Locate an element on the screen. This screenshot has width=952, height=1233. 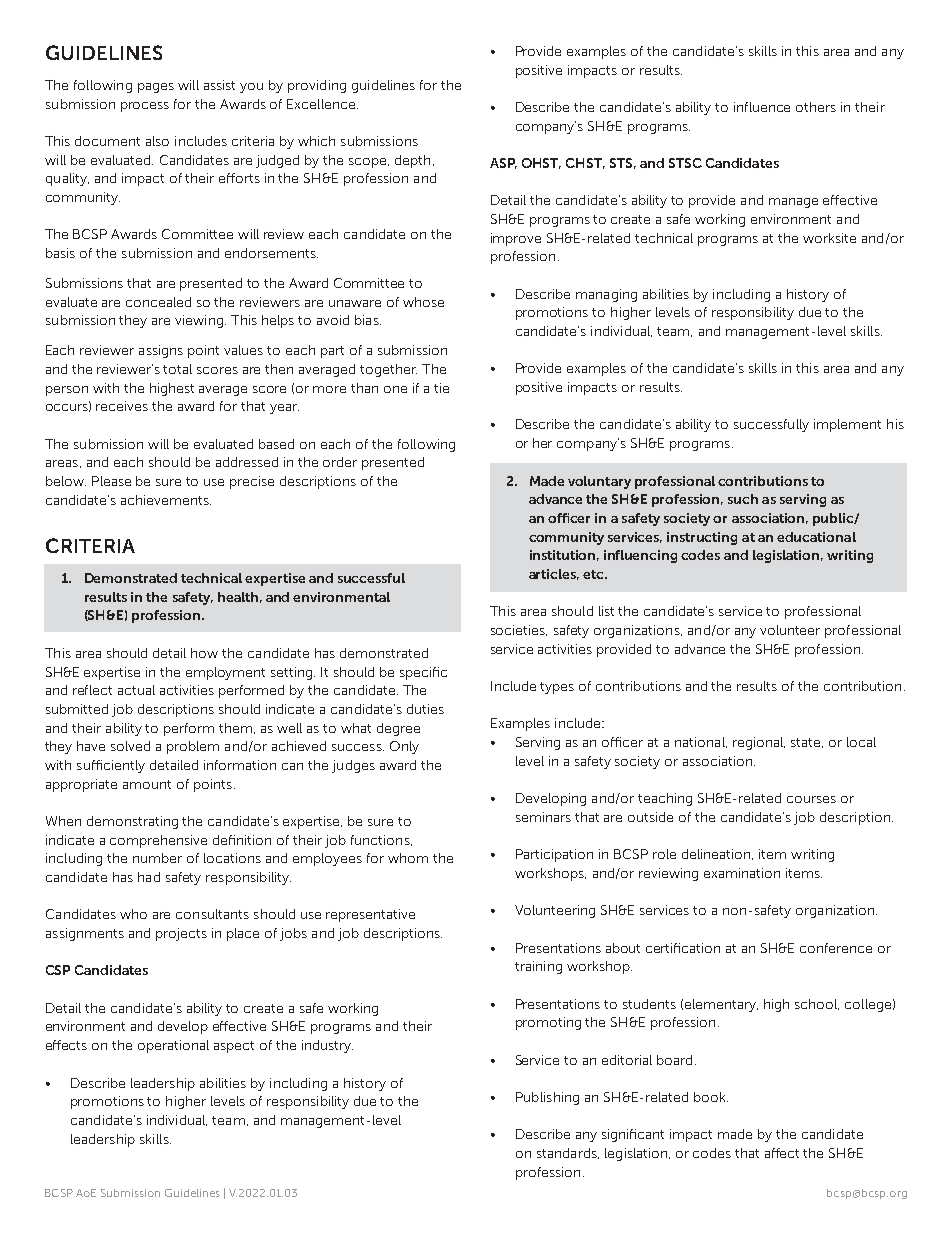
influence is located at coordinates (762, 107).
